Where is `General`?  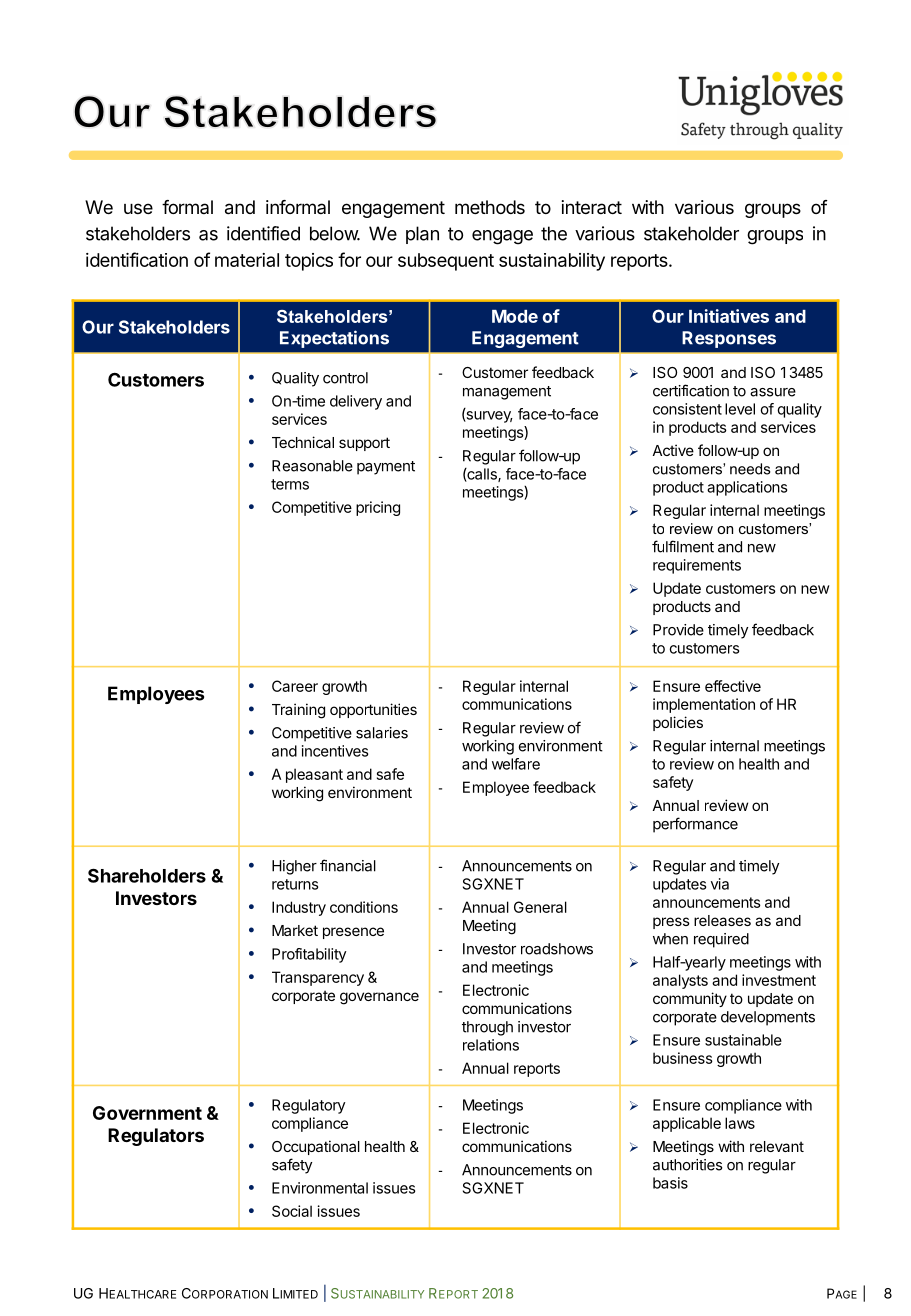
General is located at coordinates (540, 907).
